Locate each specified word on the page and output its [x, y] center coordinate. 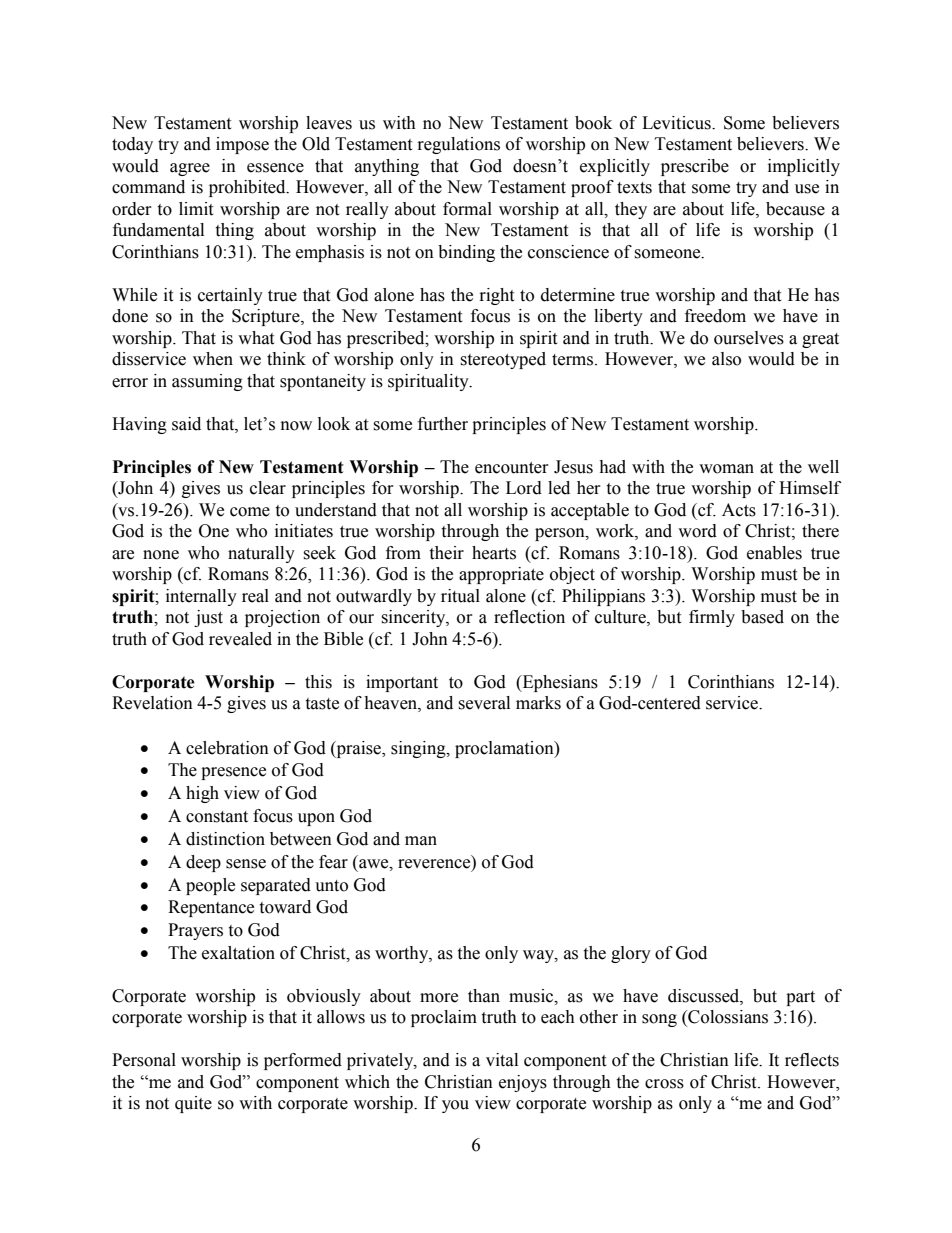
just [208, 618]
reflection [529, 617]
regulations [459, 145]
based [762, 617]
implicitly [804, 167]
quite [193, 1104]
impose [242, 145]
